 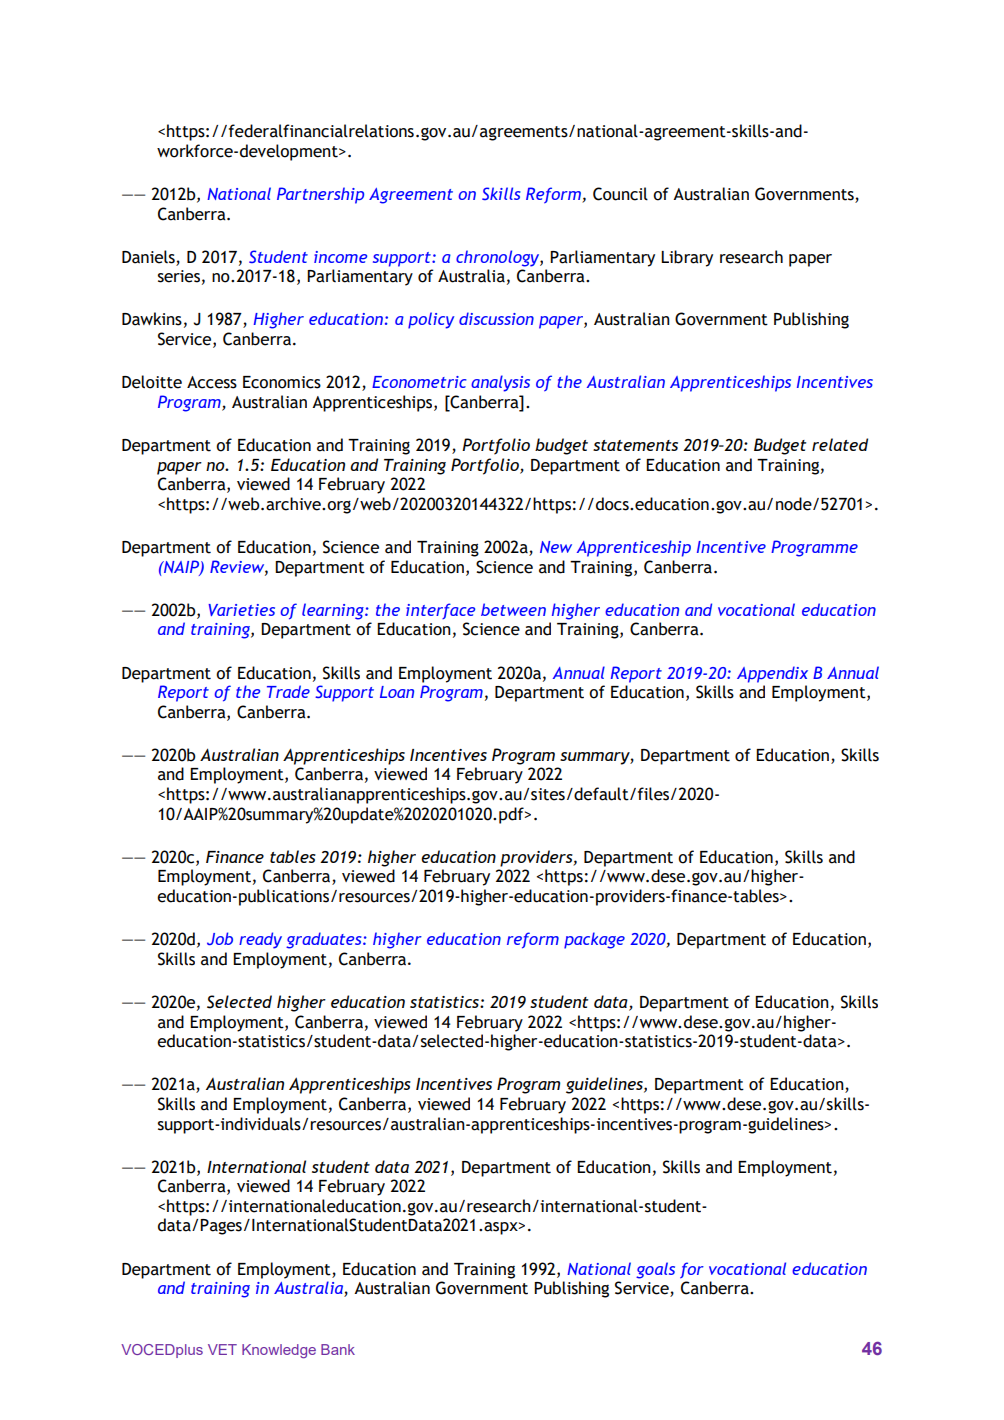 What do you see at coordinates (222, 1349) in the page?
I see `VET` at bounding box center [222, 1349].
